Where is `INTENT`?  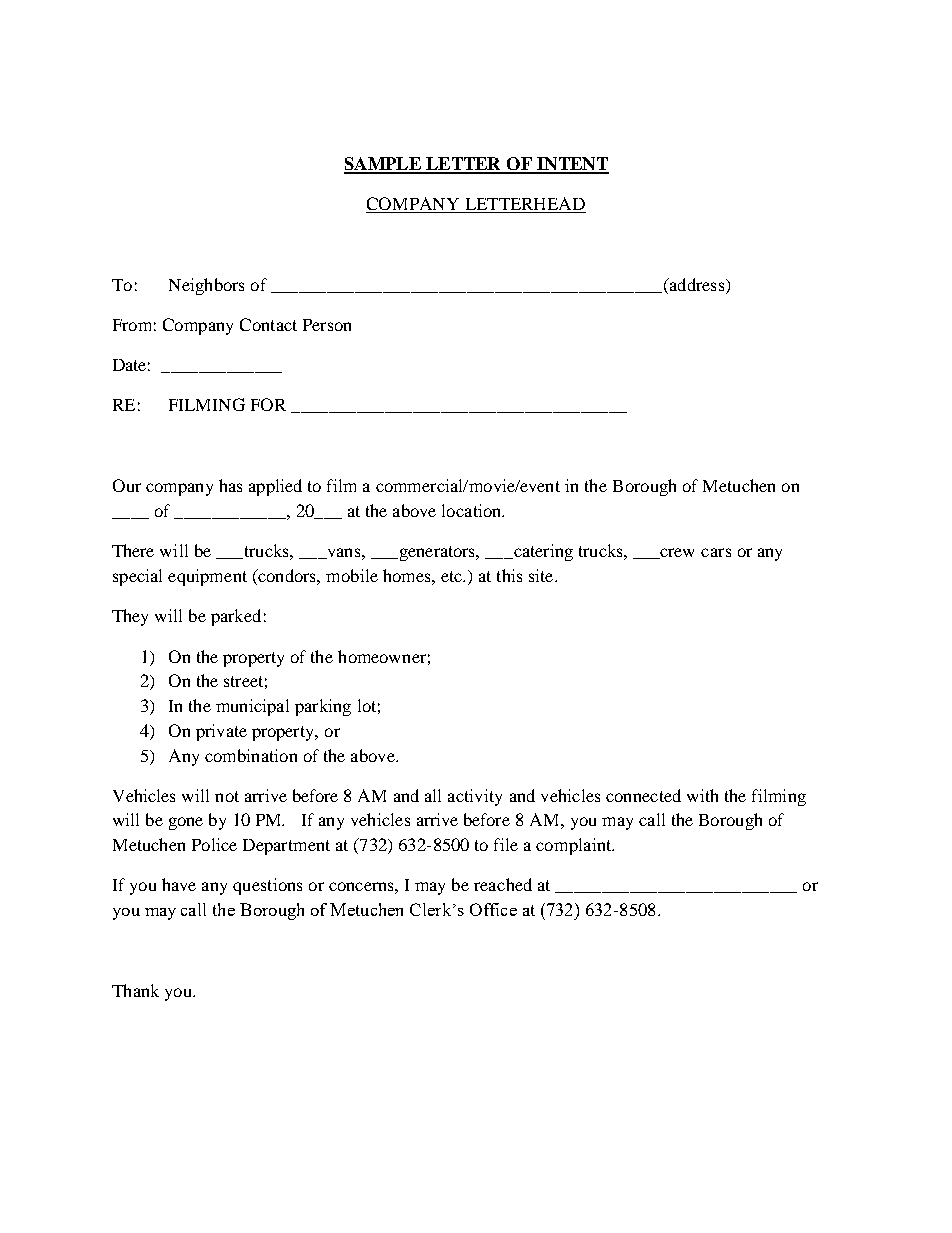
INTENT is located at coordinates (572, 165).
